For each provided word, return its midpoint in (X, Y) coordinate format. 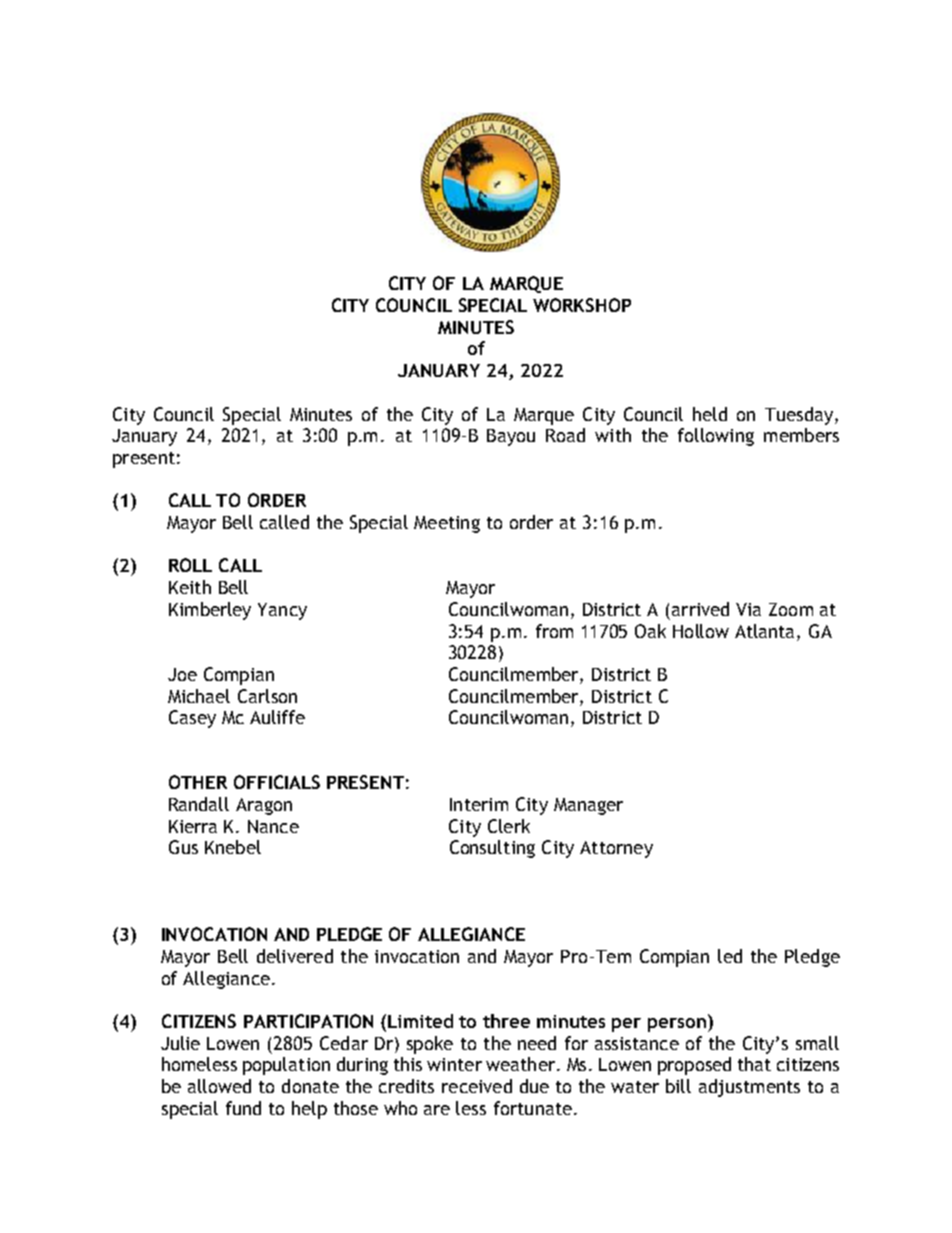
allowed (219, 1086)
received (477, 1086)
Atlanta (766, 631)
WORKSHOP (582, 305)
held (710, 414)
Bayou (511, 437)
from (554, 631)
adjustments (749, 1088)
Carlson (267, 696)
